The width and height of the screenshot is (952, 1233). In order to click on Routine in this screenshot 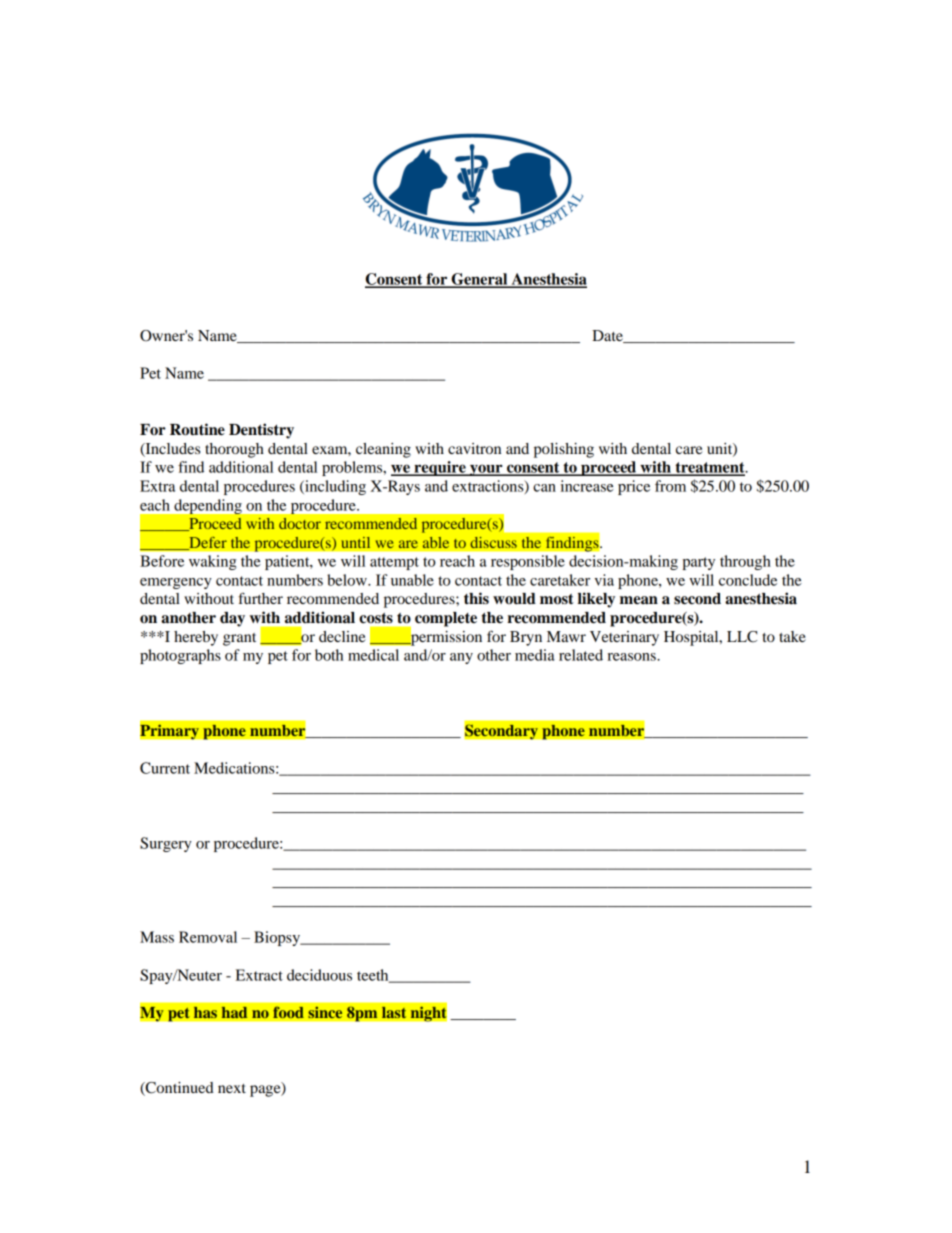, I will do `click(197, 429)`.
